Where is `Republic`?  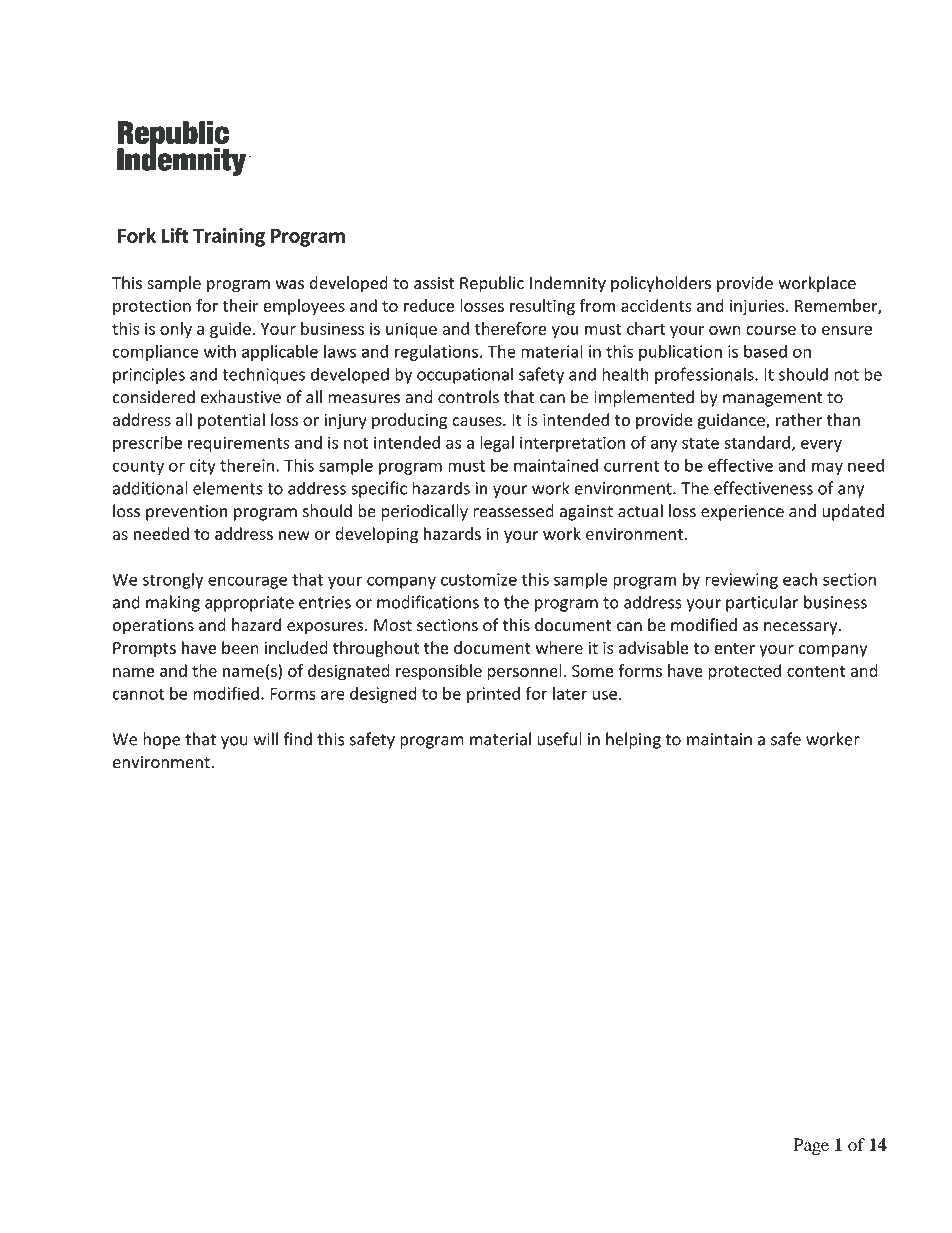
Republic is located at coordinates (492, 284).
